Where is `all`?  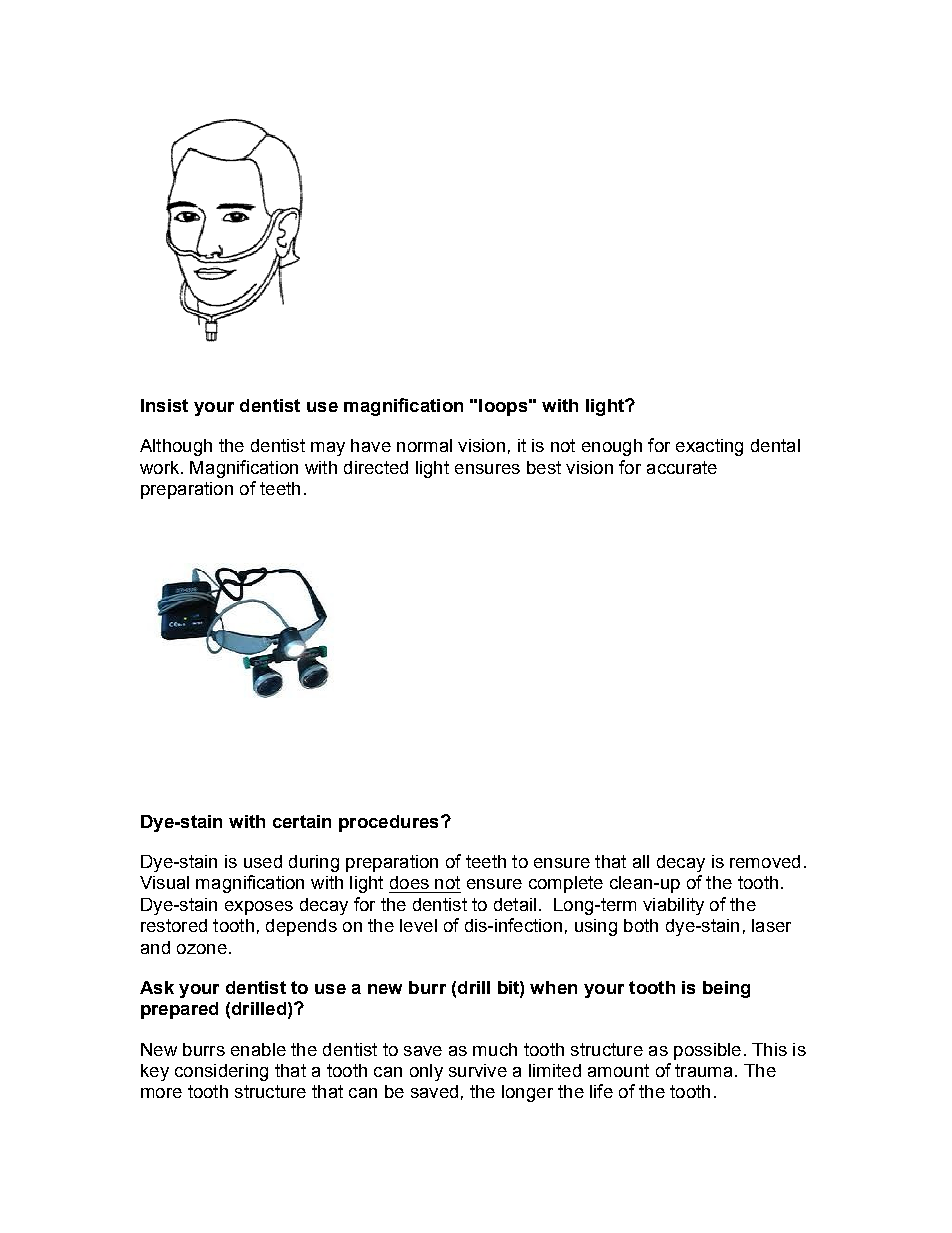
all is located at coordinates (641, 861).
